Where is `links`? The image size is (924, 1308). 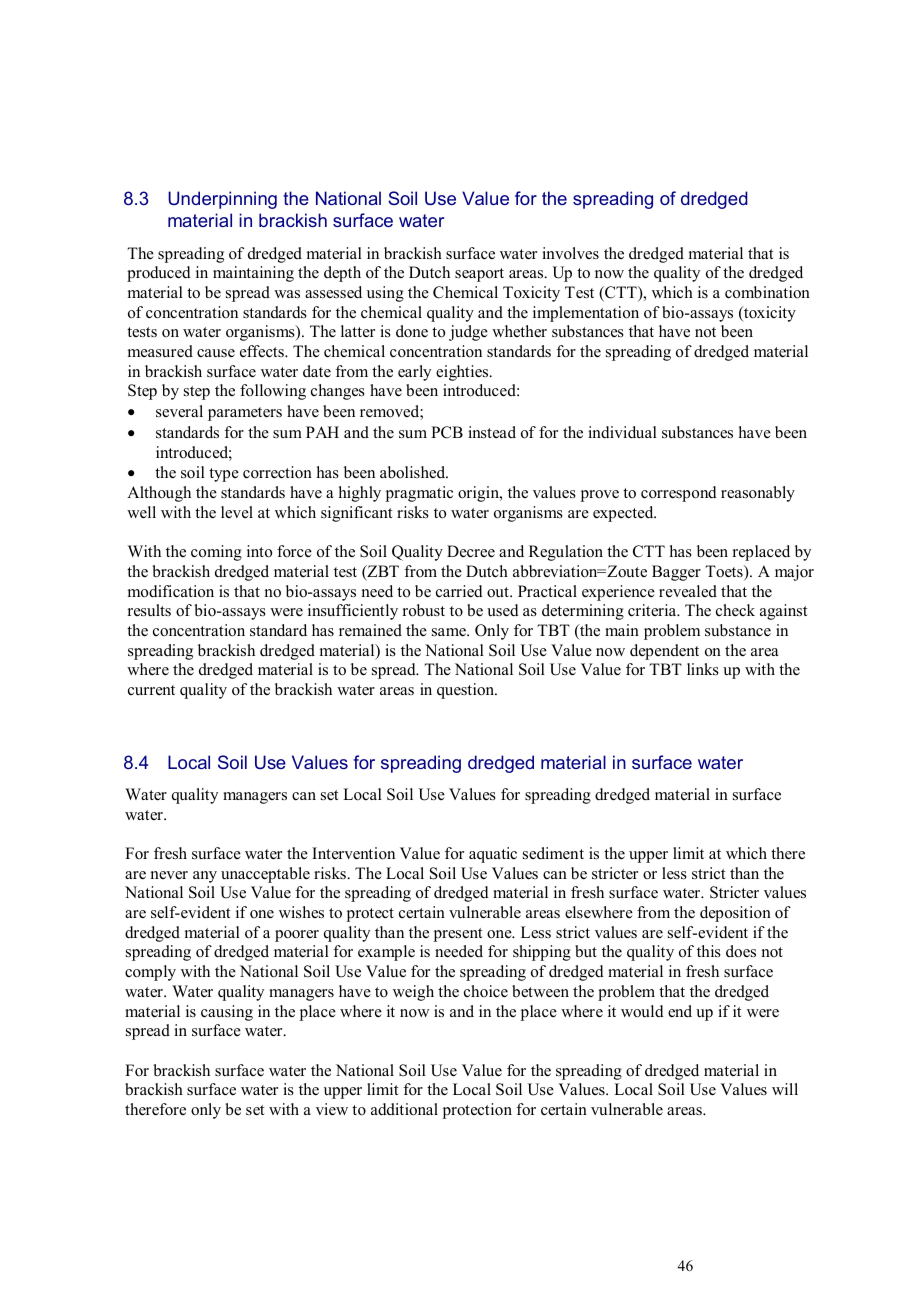 links is located at coordinates (703, 669).
